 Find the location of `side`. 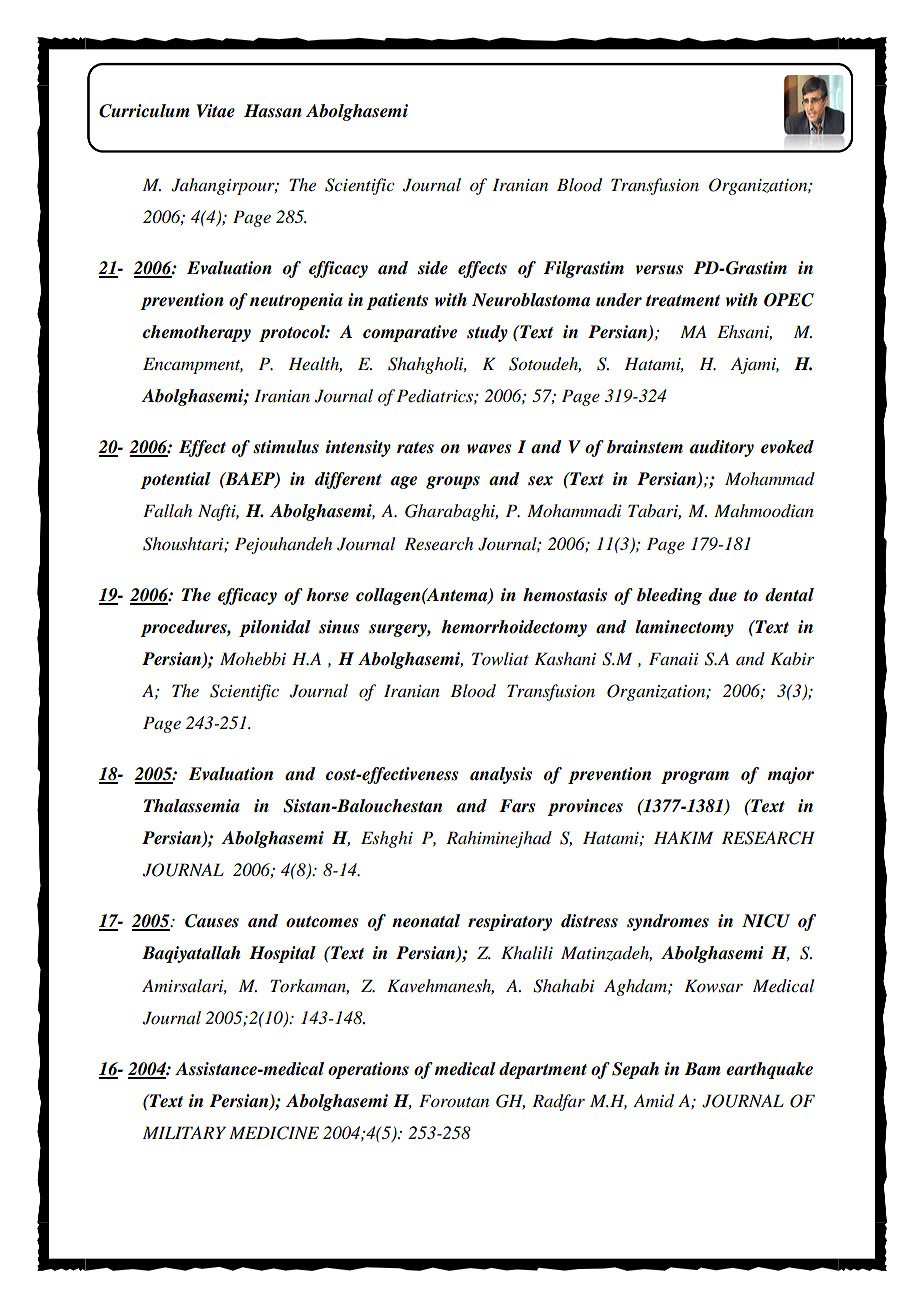

side is located at coordinates (433, 268).
